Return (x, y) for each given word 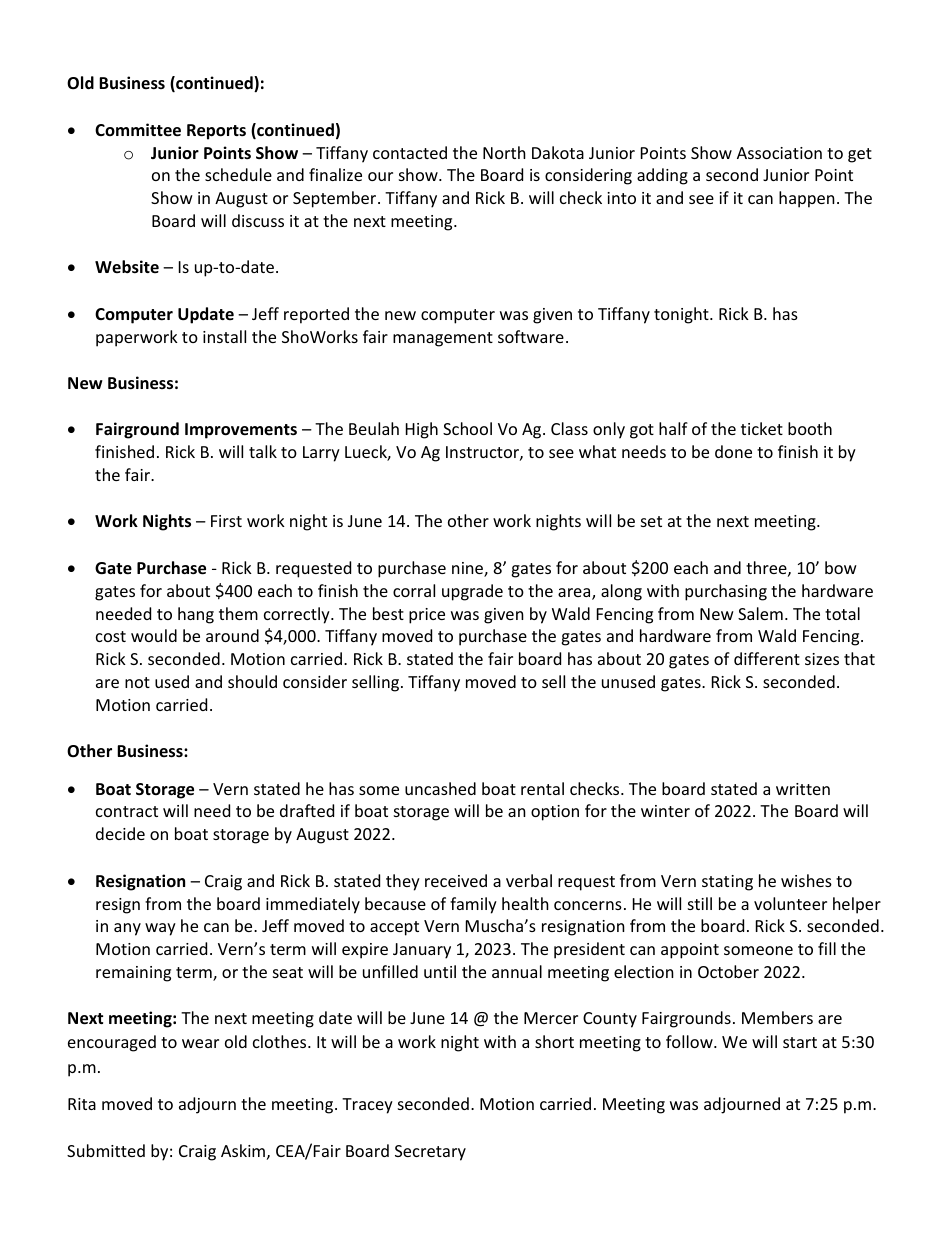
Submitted (106, 1150)
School (467, 428)
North (504, 152)
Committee (138, 130)
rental (542, 788)
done (733, 451)
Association (779, 153)
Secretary (430, 1153)
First (226, 521)
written (803, 789)
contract (127, 811)
